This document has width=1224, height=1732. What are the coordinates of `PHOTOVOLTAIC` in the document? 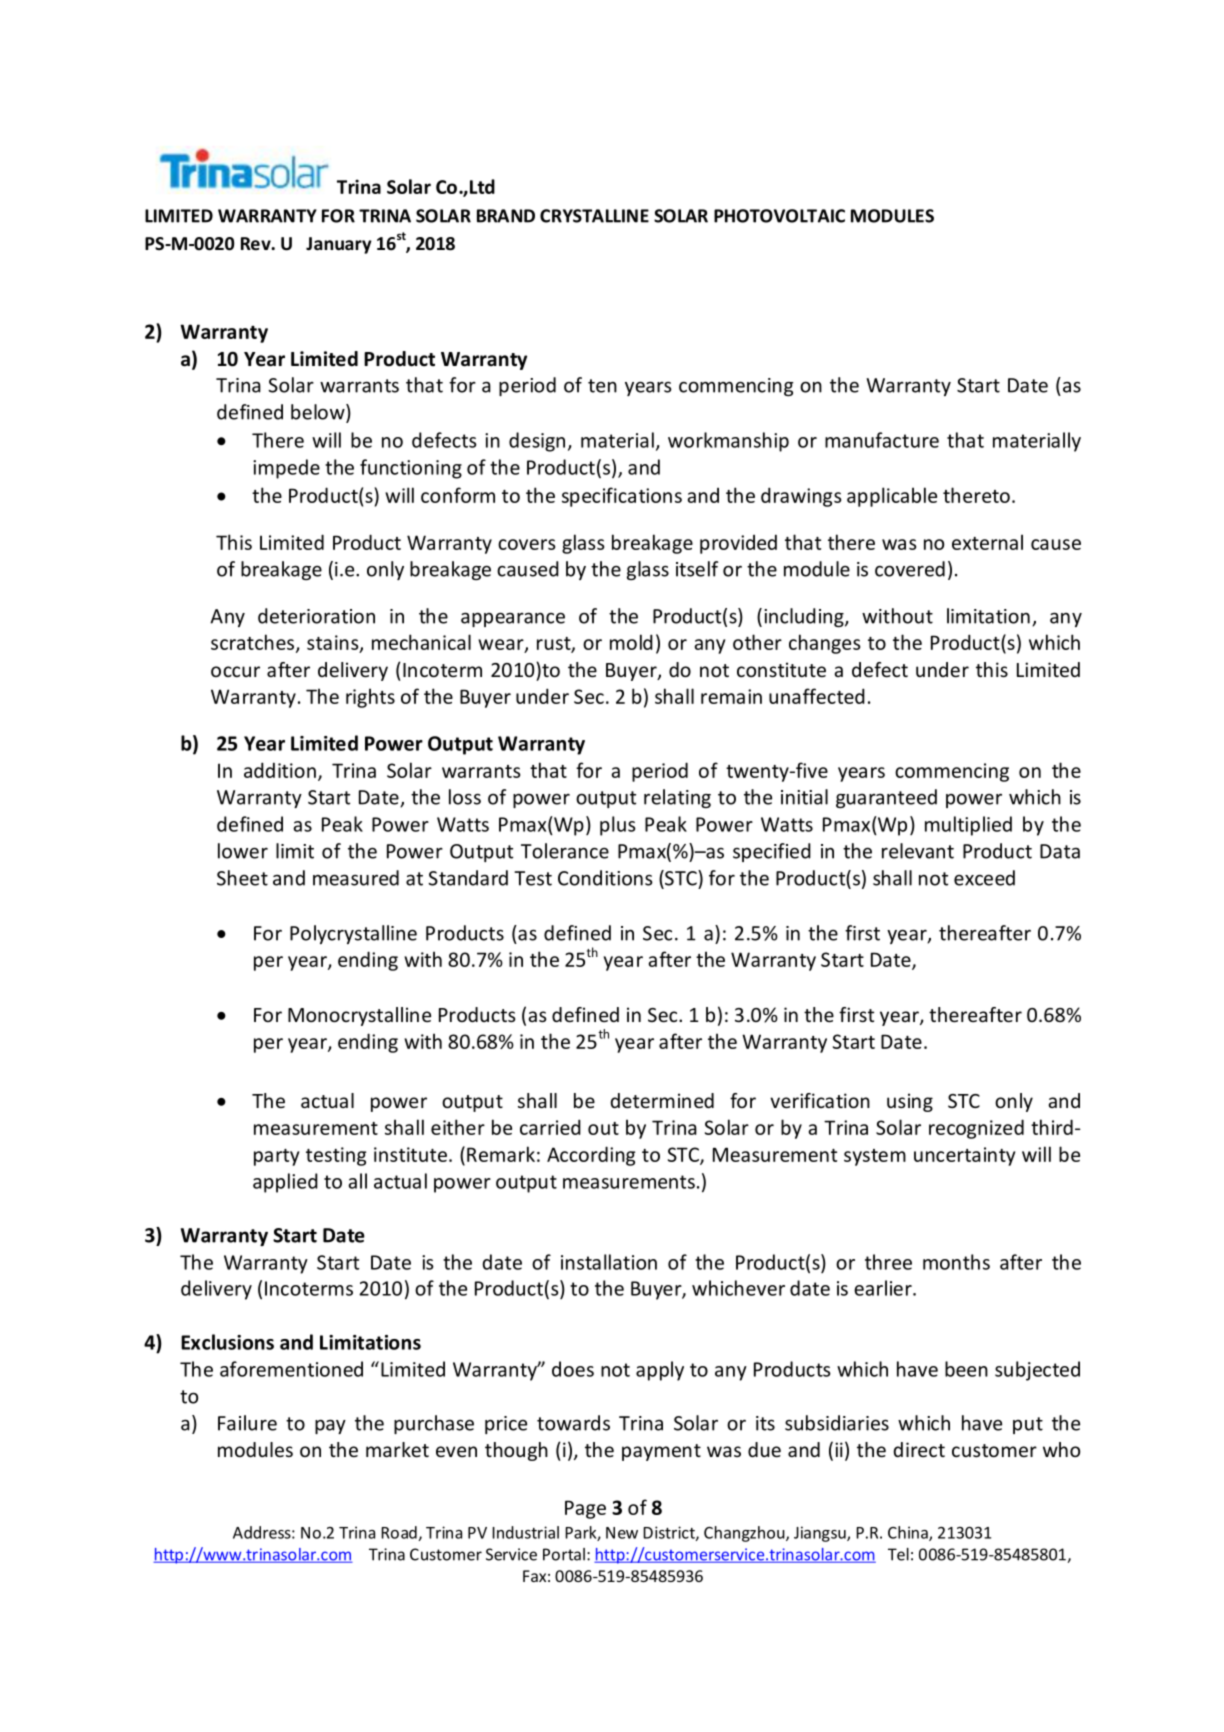 It's located at (779, 216).
